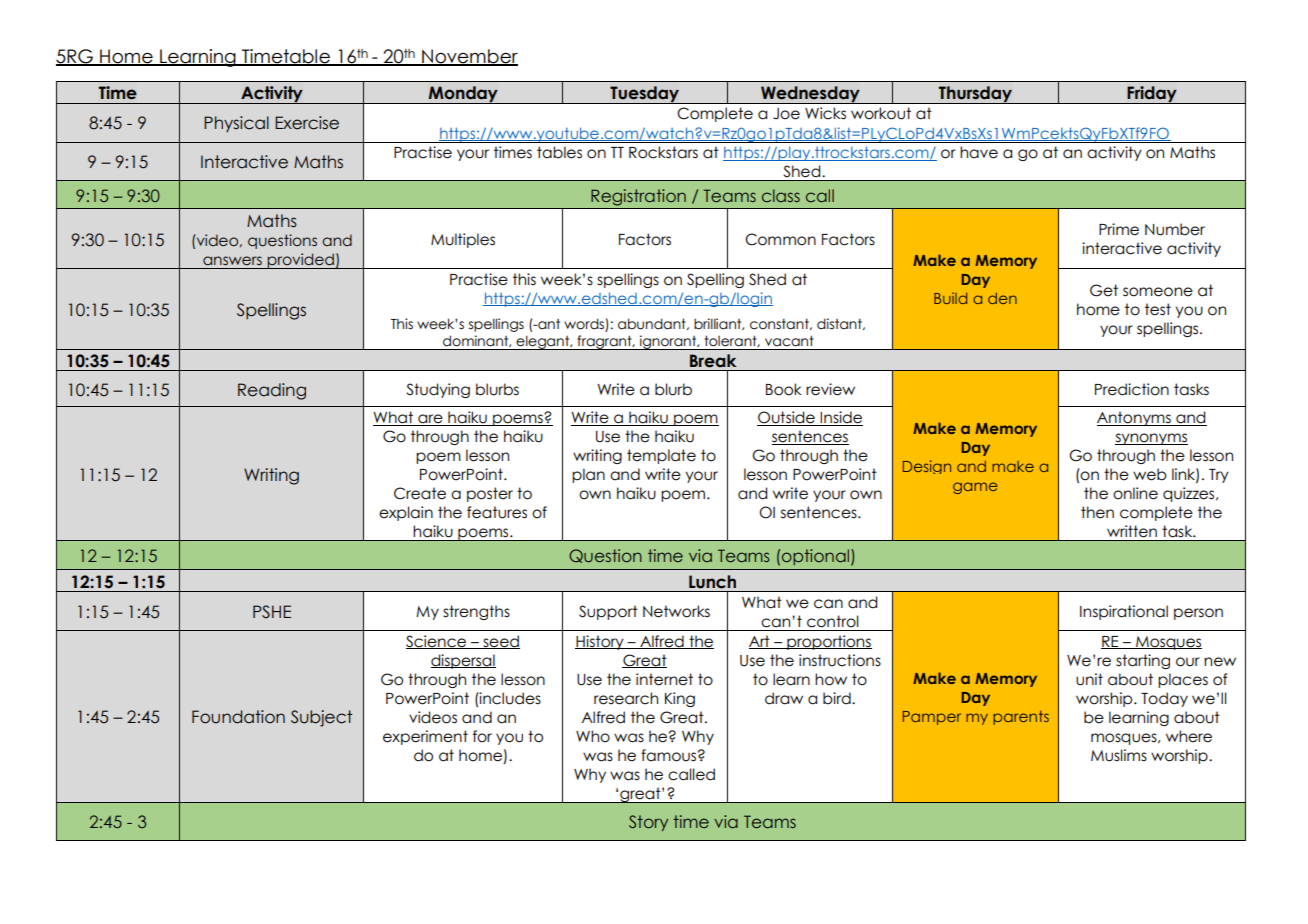 The image size is (1308, 924). What do you see at coordinates (676, 611) in the screenshot?
I see `Networks` at bounding box center [676, 611].
